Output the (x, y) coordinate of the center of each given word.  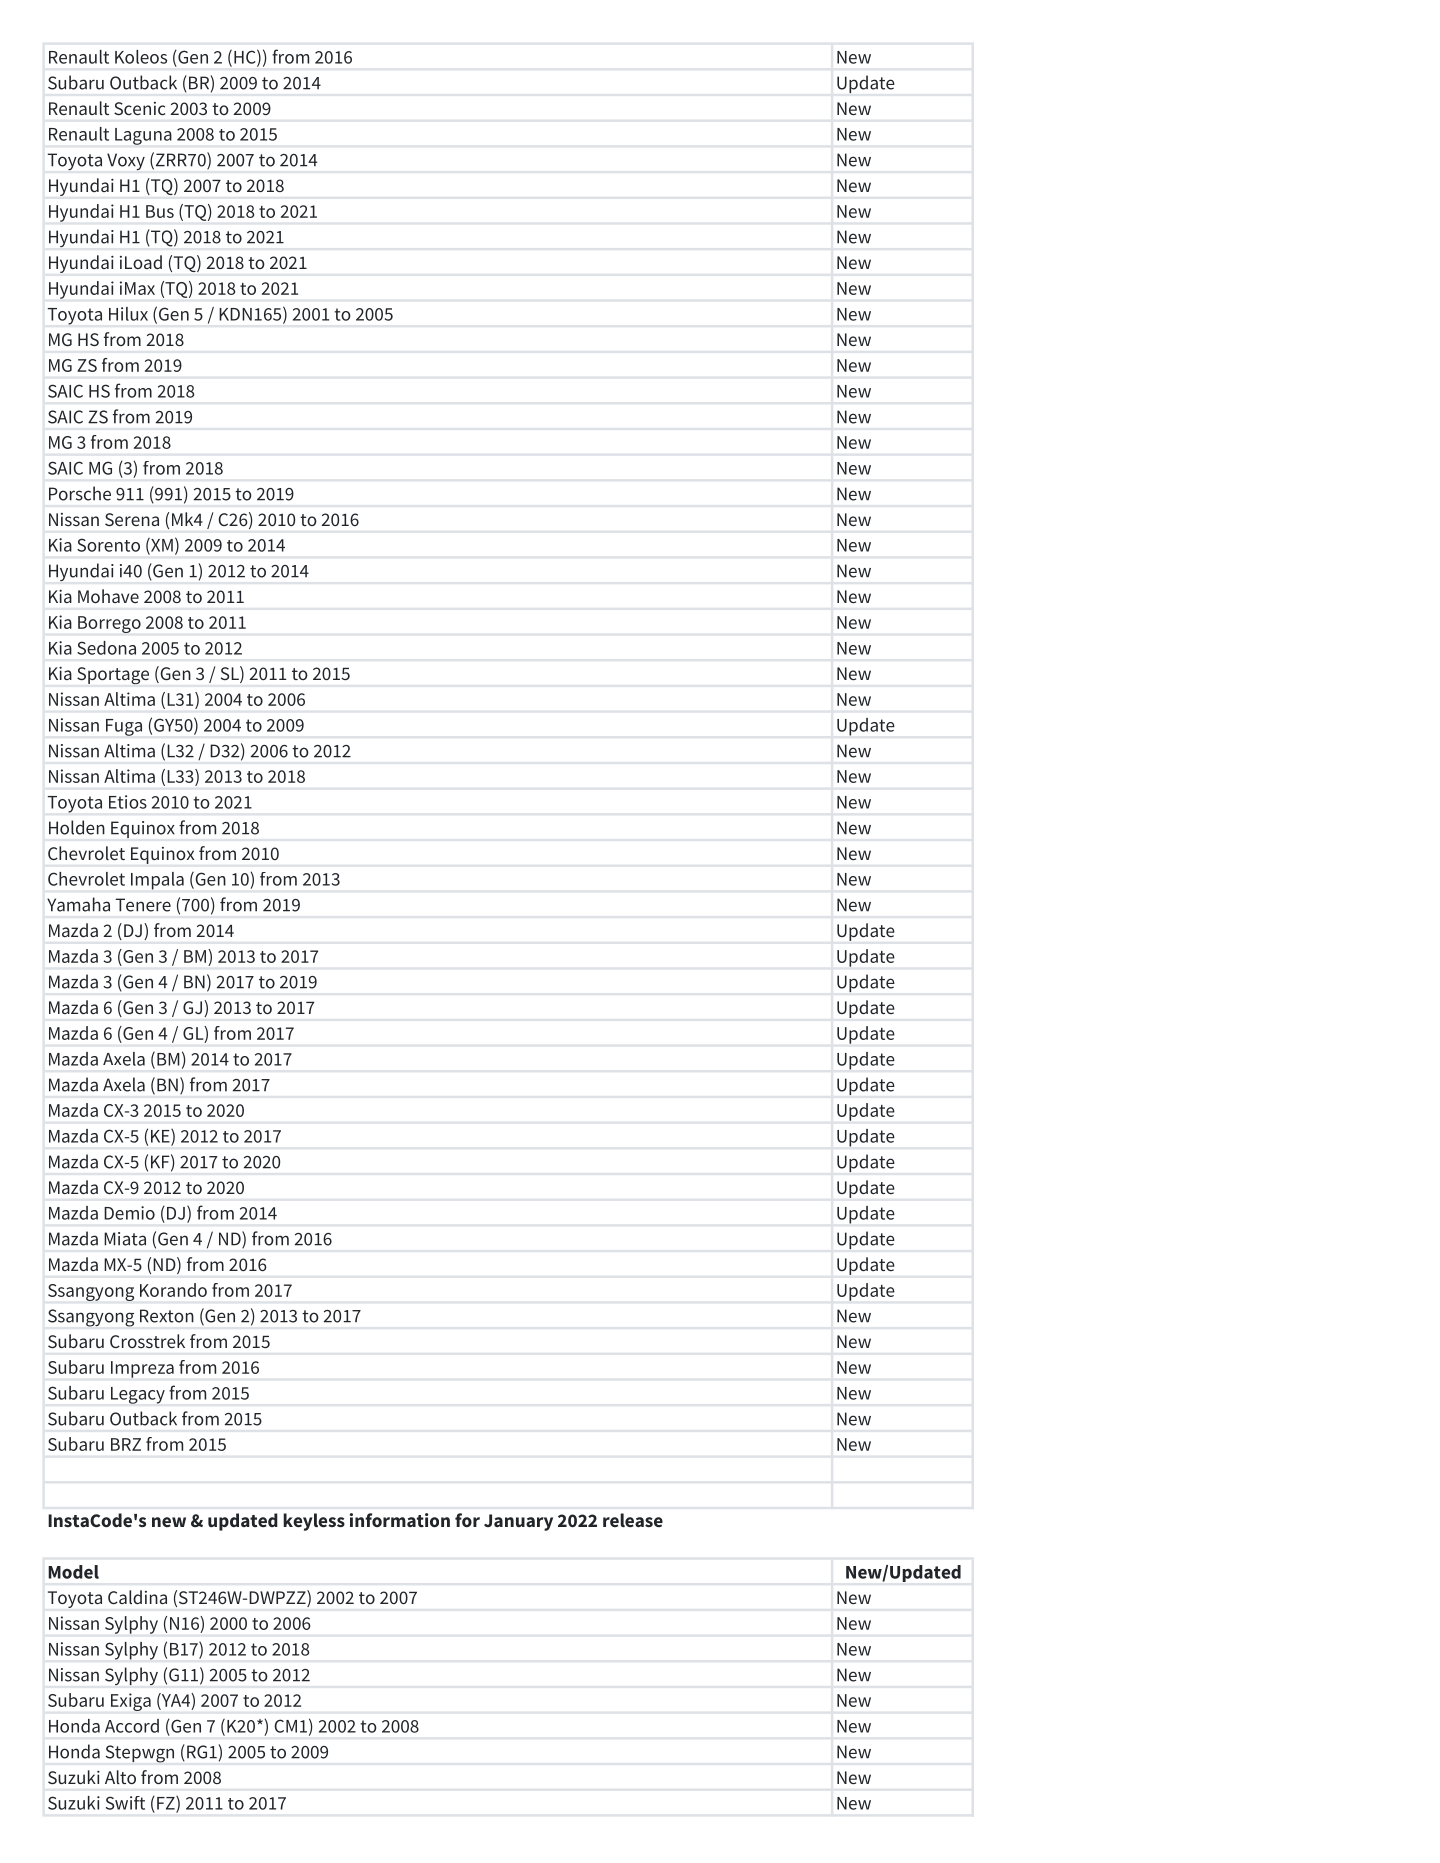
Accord (132, 1726)
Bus (160, 211)
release (633, 1520)
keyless (314, 1522)
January (518, 1522)
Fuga (124, 727)
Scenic (139, 108)
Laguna (143, 136)
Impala (157, 881)
